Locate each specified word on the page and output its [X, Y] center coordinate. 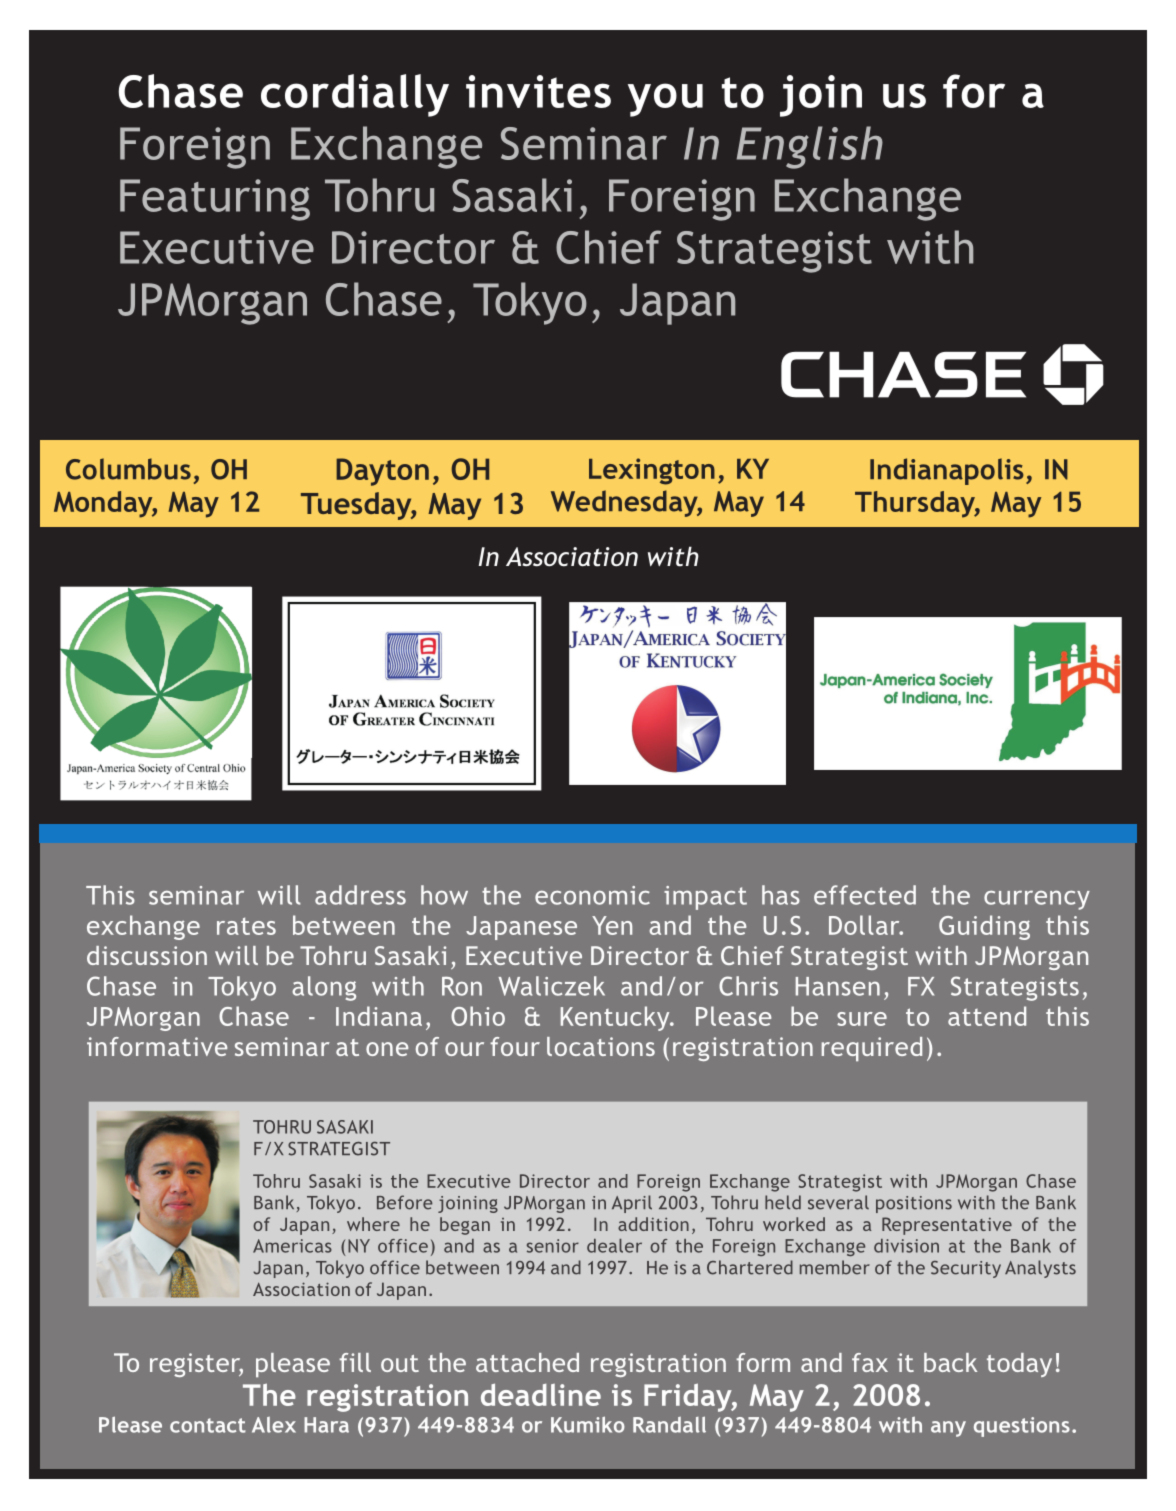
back [950, 1362]
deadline [541, 1394]
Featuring [215, 200]
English [810, 147]
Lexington [652, 471]
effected [865, 895]
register [196, 1365]
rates [246, 926]
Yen [612, 925]
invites [538, 91]
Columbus [128, 469]
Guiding [984, 927]
